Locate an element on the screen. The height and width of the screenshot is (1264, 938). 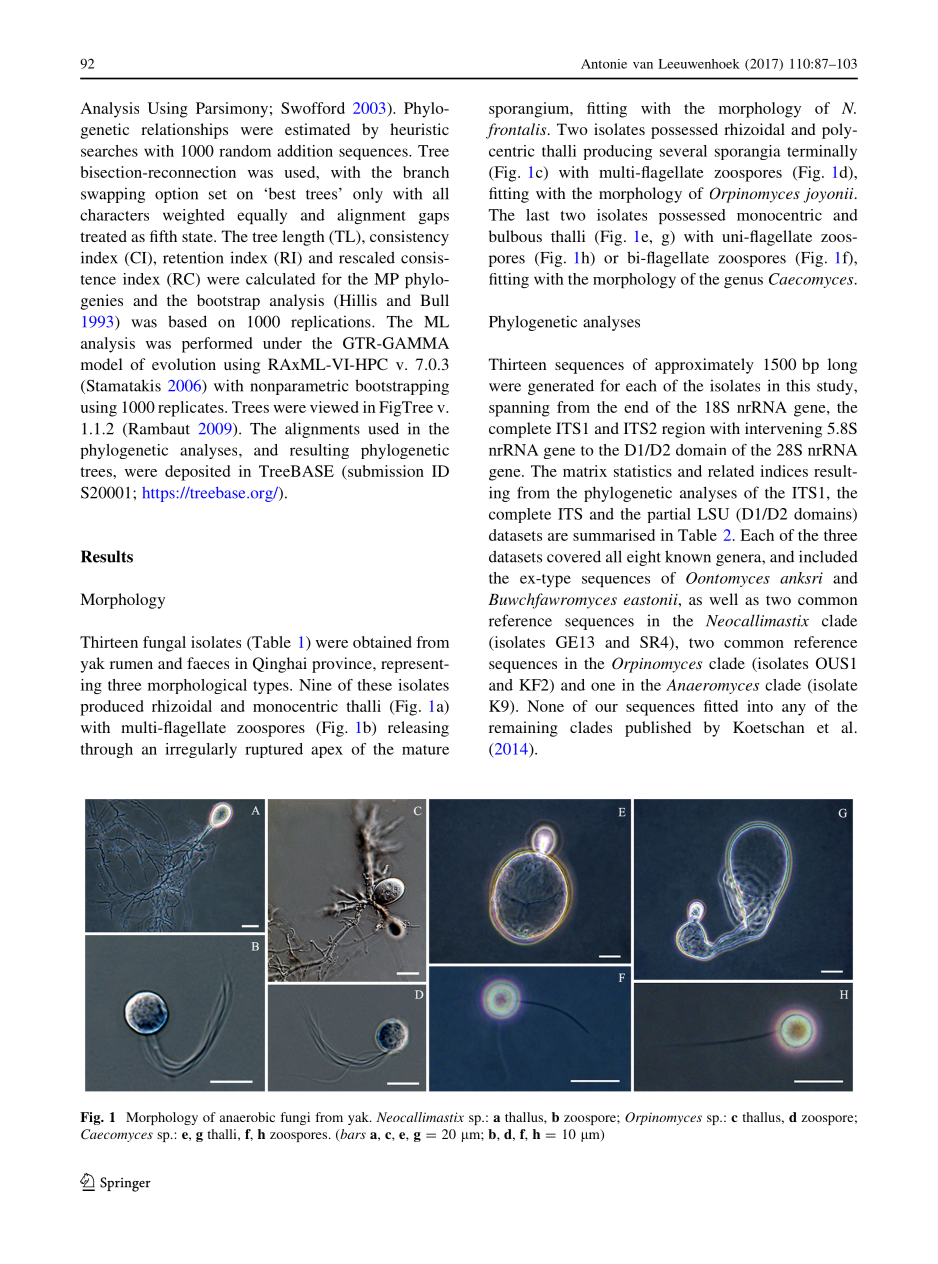
heuristic is located at coordinates (419, 129).
